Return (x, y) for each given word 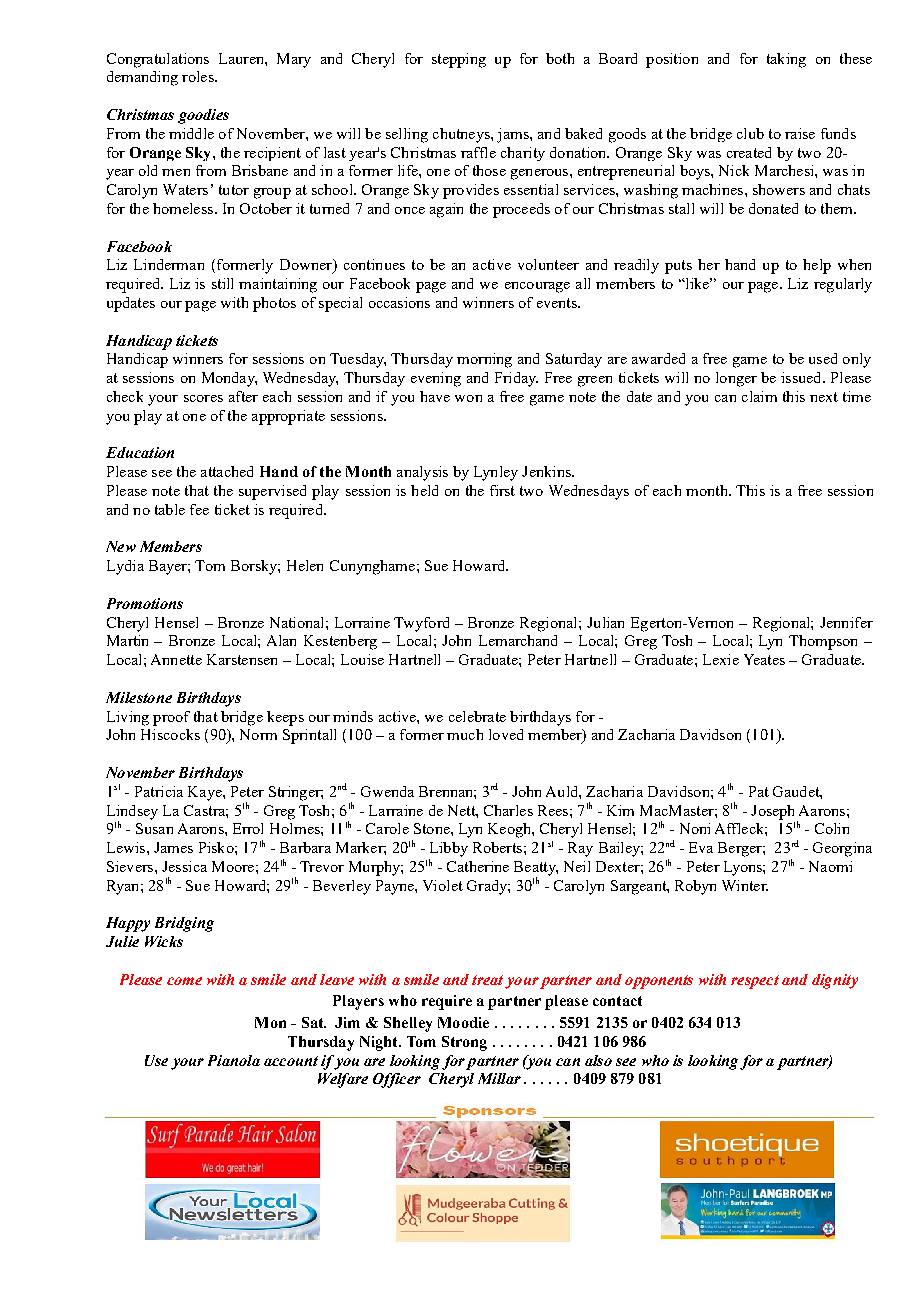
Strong (464, 1043)
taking (786, 60)
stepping (459, 60)
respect (755, 982)
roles (199, 76)
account (291, 1061)
